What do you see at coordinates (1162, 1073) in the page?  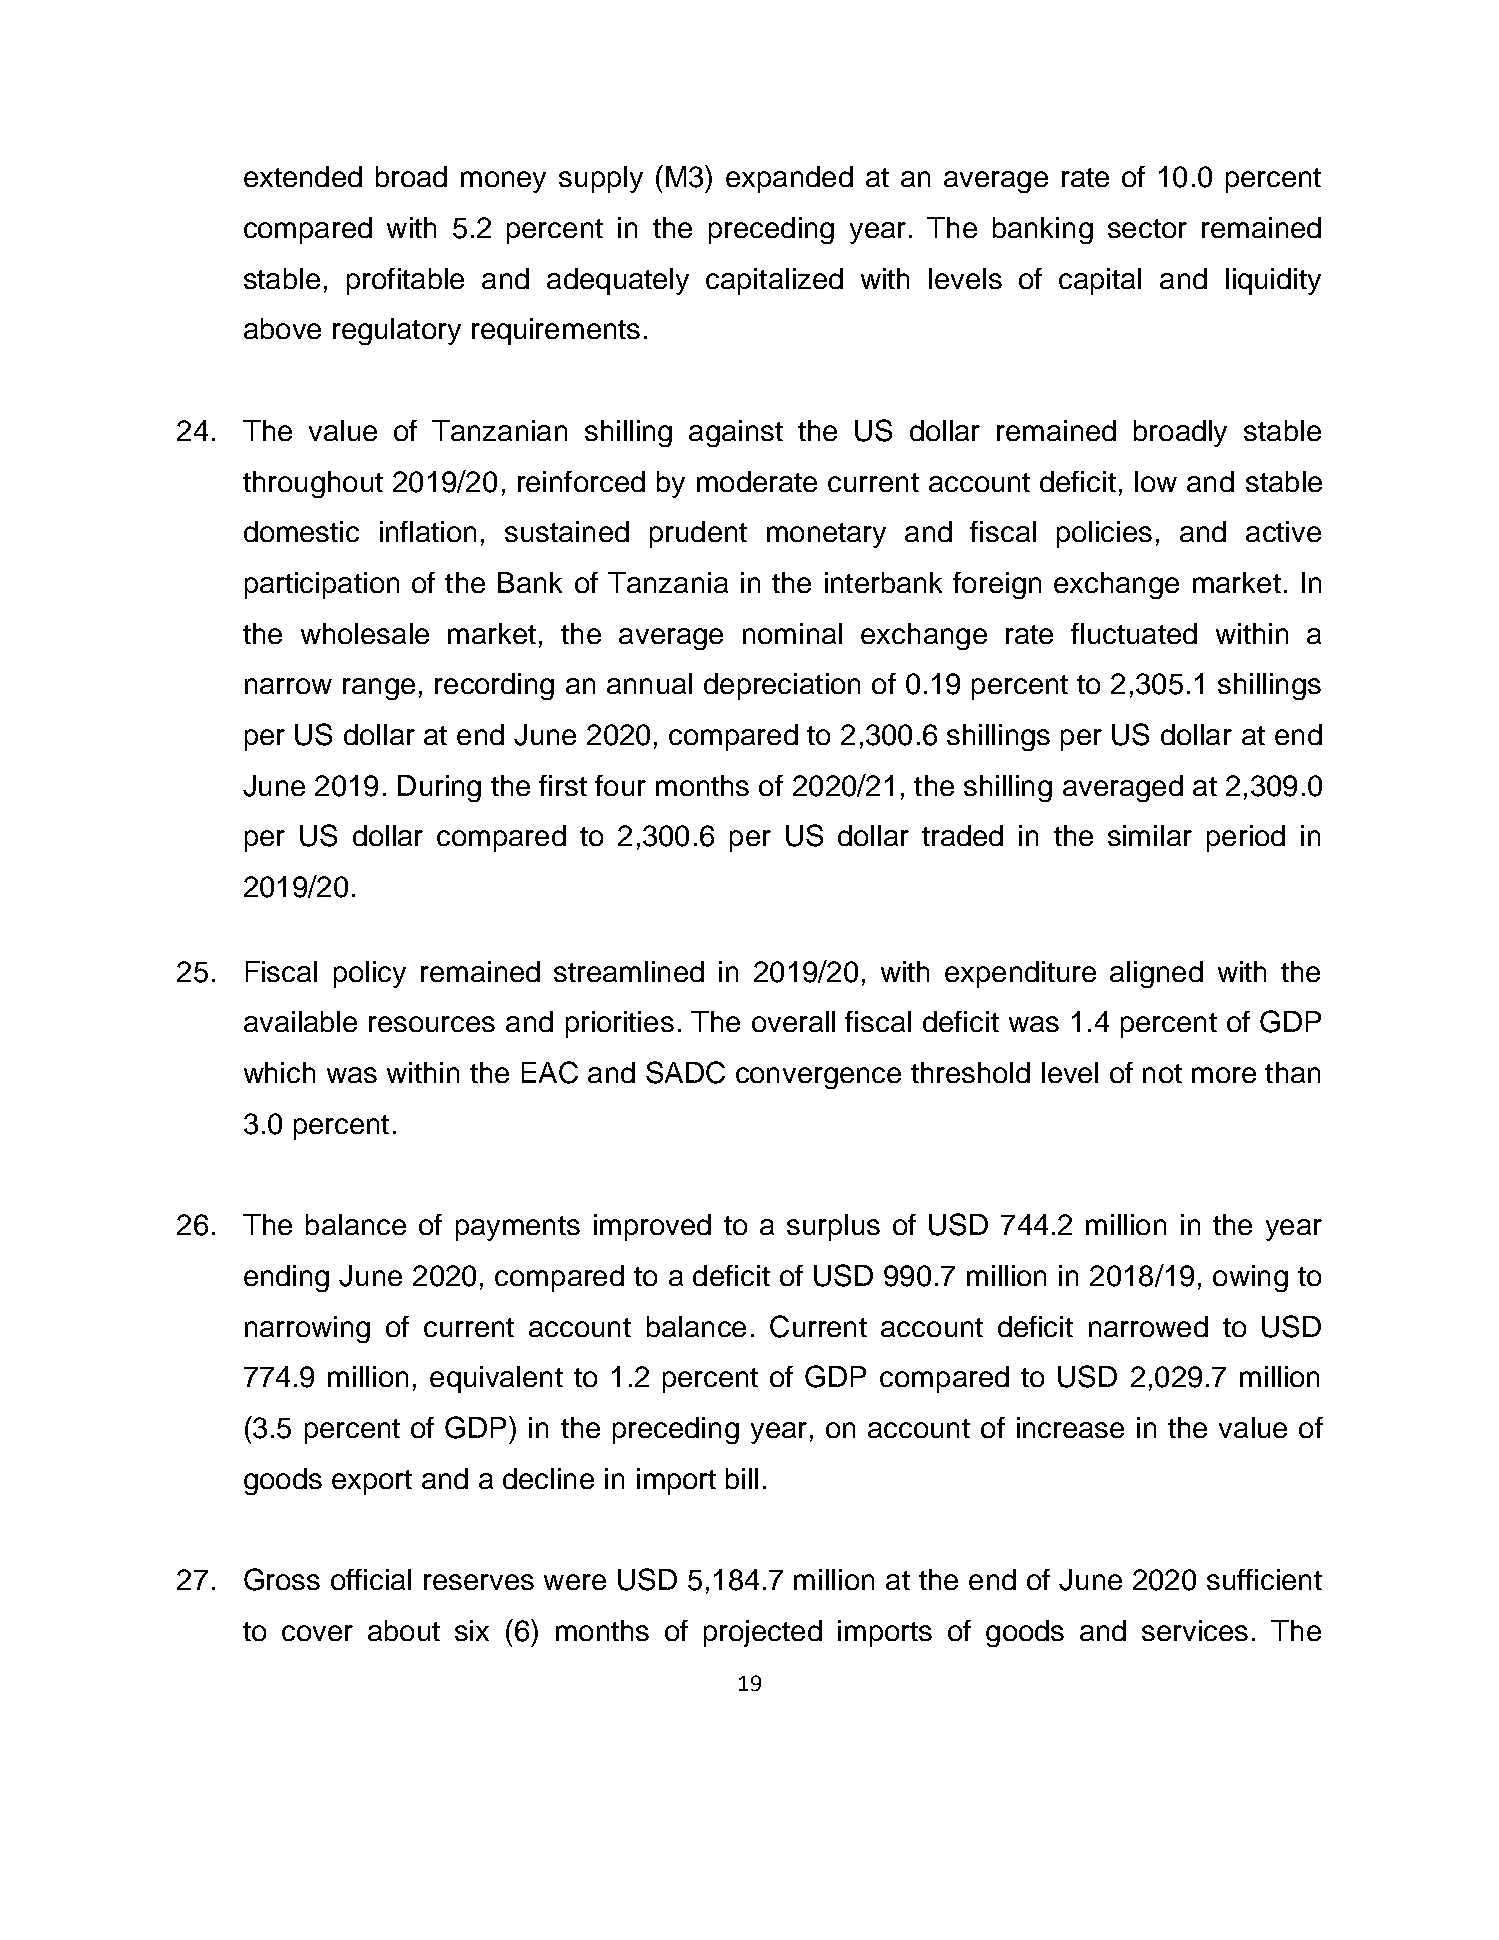 I see `not` at bounding box center [1162, 1073].
